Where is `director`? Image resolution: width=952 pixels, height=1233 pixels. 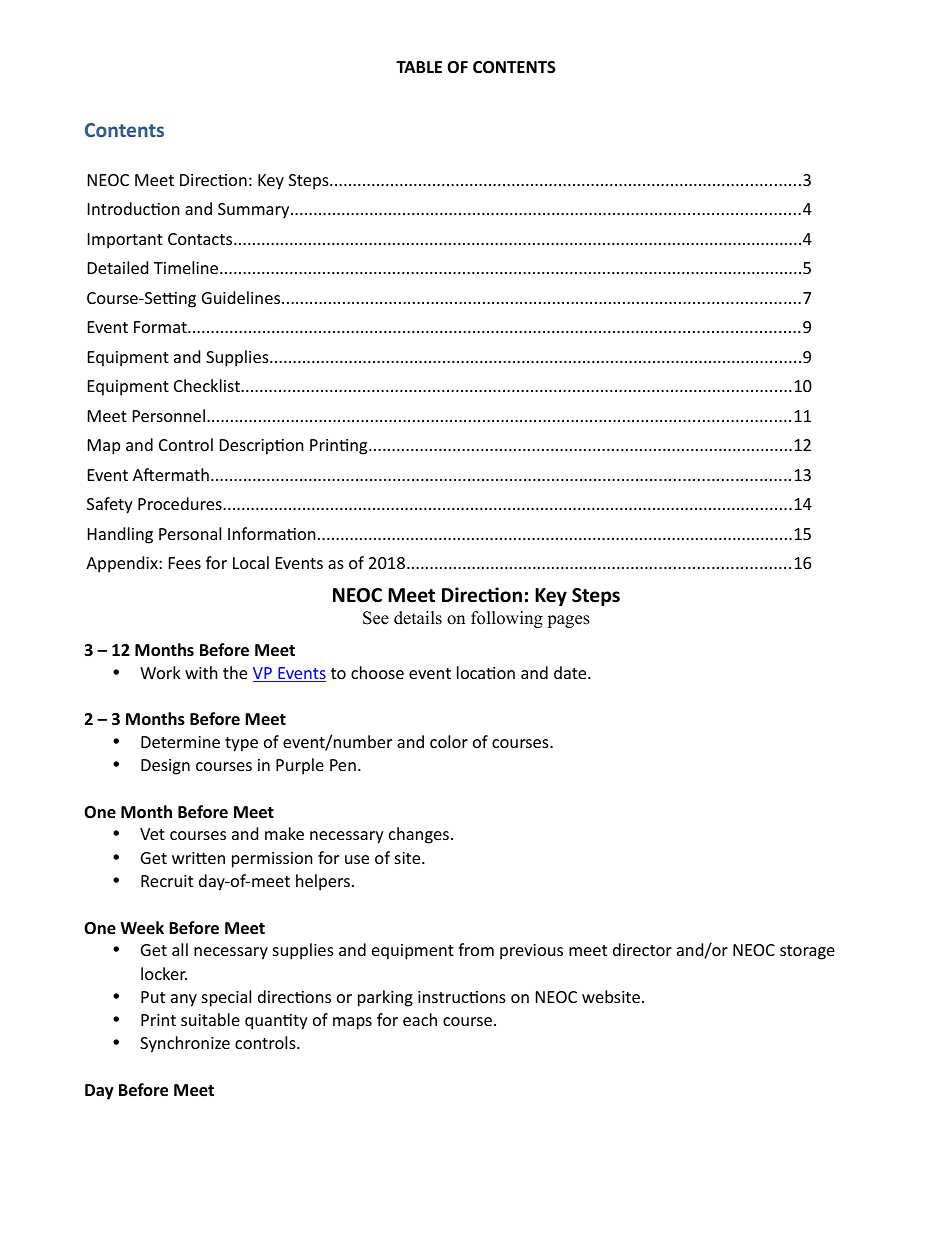 director is located at coordinates (642, 949).
